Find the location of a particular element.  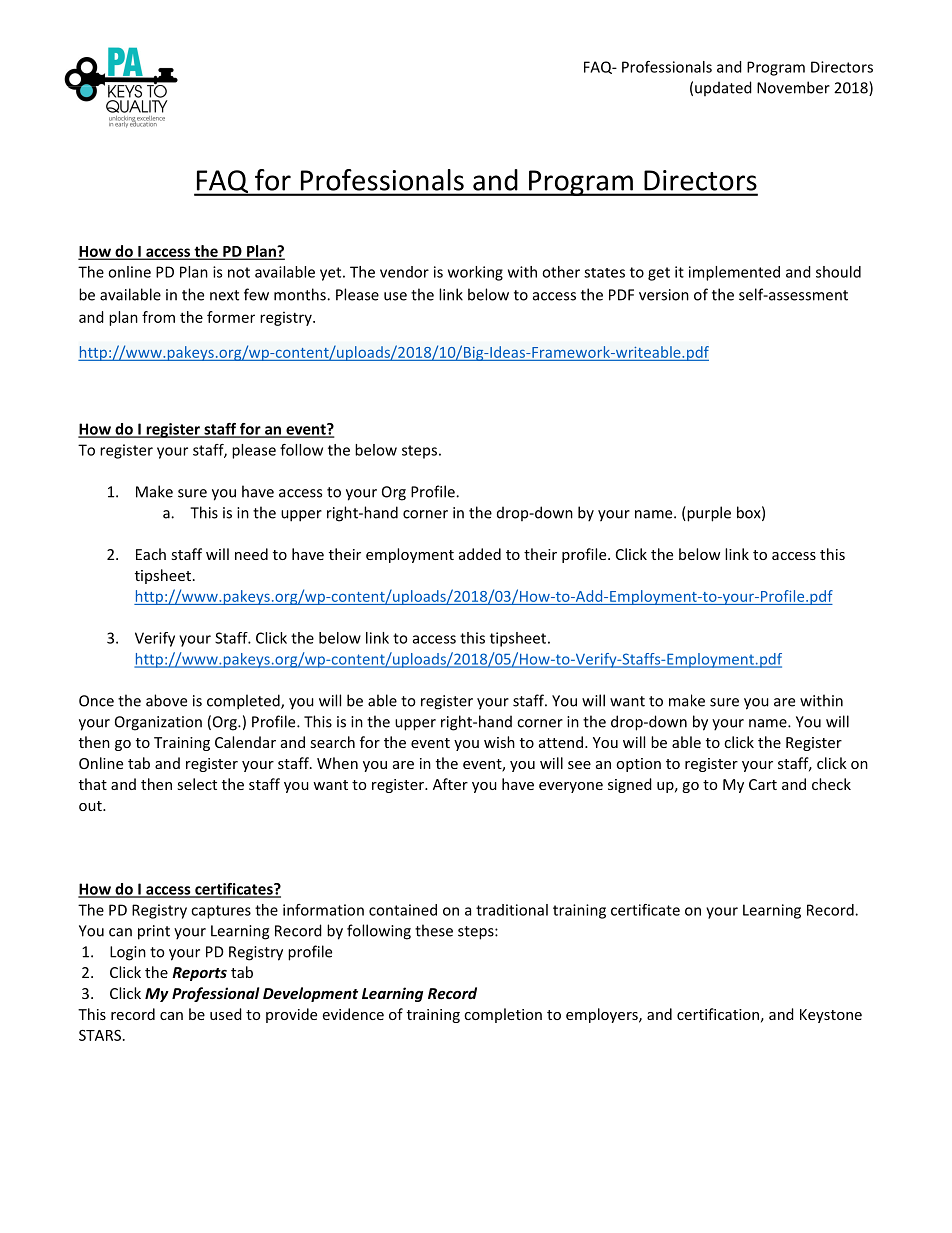

used is located at coordinates (226, 1014).
